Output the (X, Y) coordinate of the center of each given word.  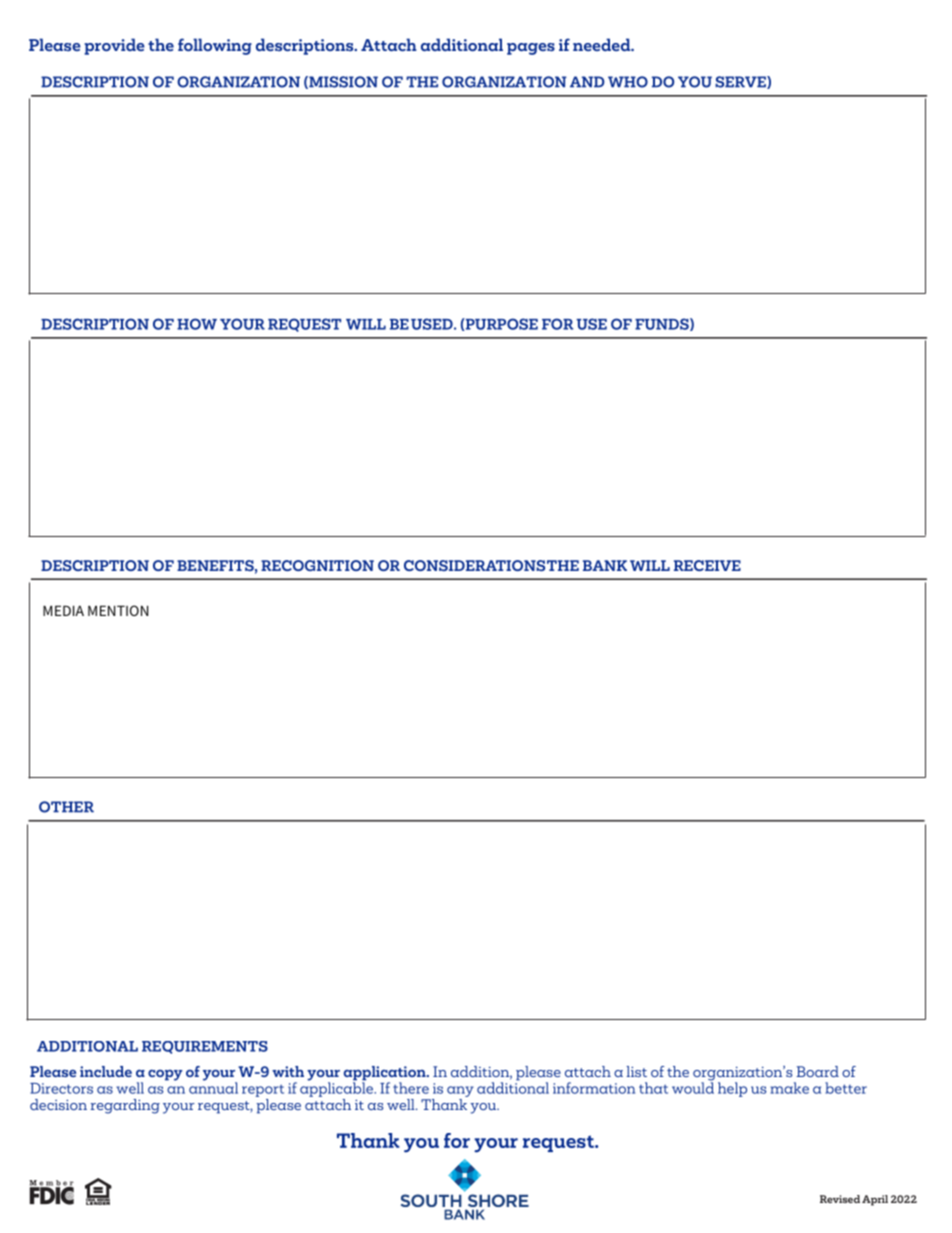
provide (114, 46)
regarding (125, 1106)
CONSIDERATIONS (474, 565)
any (460, 1091)
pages (531, 49)
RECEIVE (707, 565)
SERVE (741, 82)
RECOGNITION (317, 565)
